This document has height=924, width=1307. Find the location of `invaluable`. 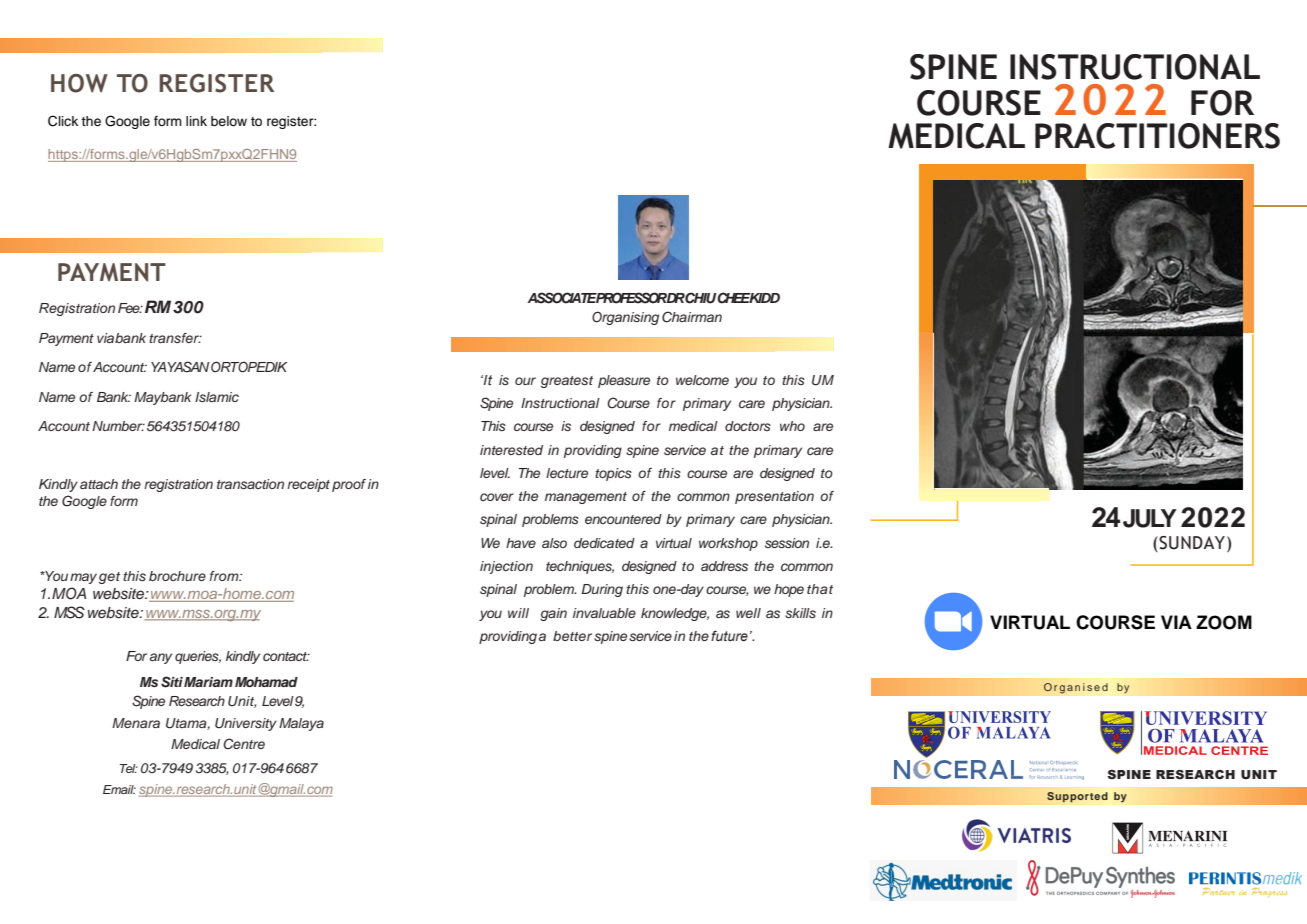

invaluable is located at coordinates (604, 613).
